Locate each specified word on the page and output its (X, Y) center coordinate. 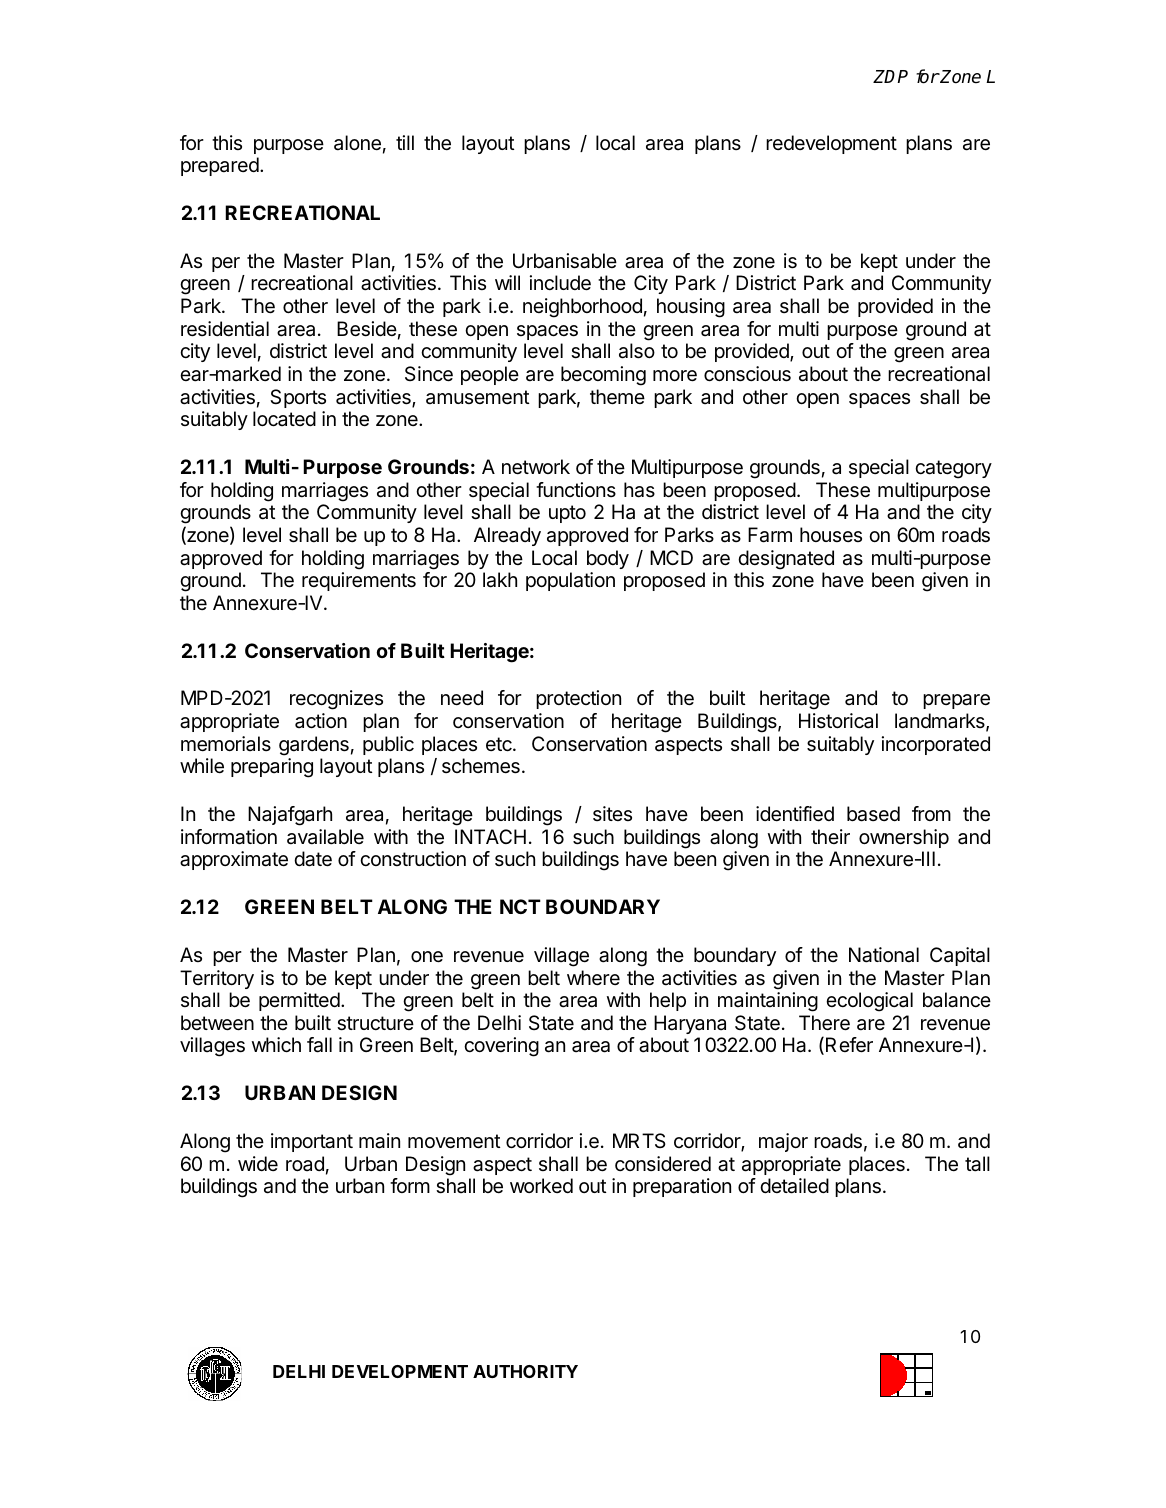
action (321, 721)
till (405, 142)
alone (357, 143)
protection (578, 699)
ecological (869, 1002)
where (593, 978)
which (276, 1045)
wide (258, 1163)
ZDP (890, 76)
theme (617, 397)
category (953, 469)
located (284, 419)
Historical (838, 721)
